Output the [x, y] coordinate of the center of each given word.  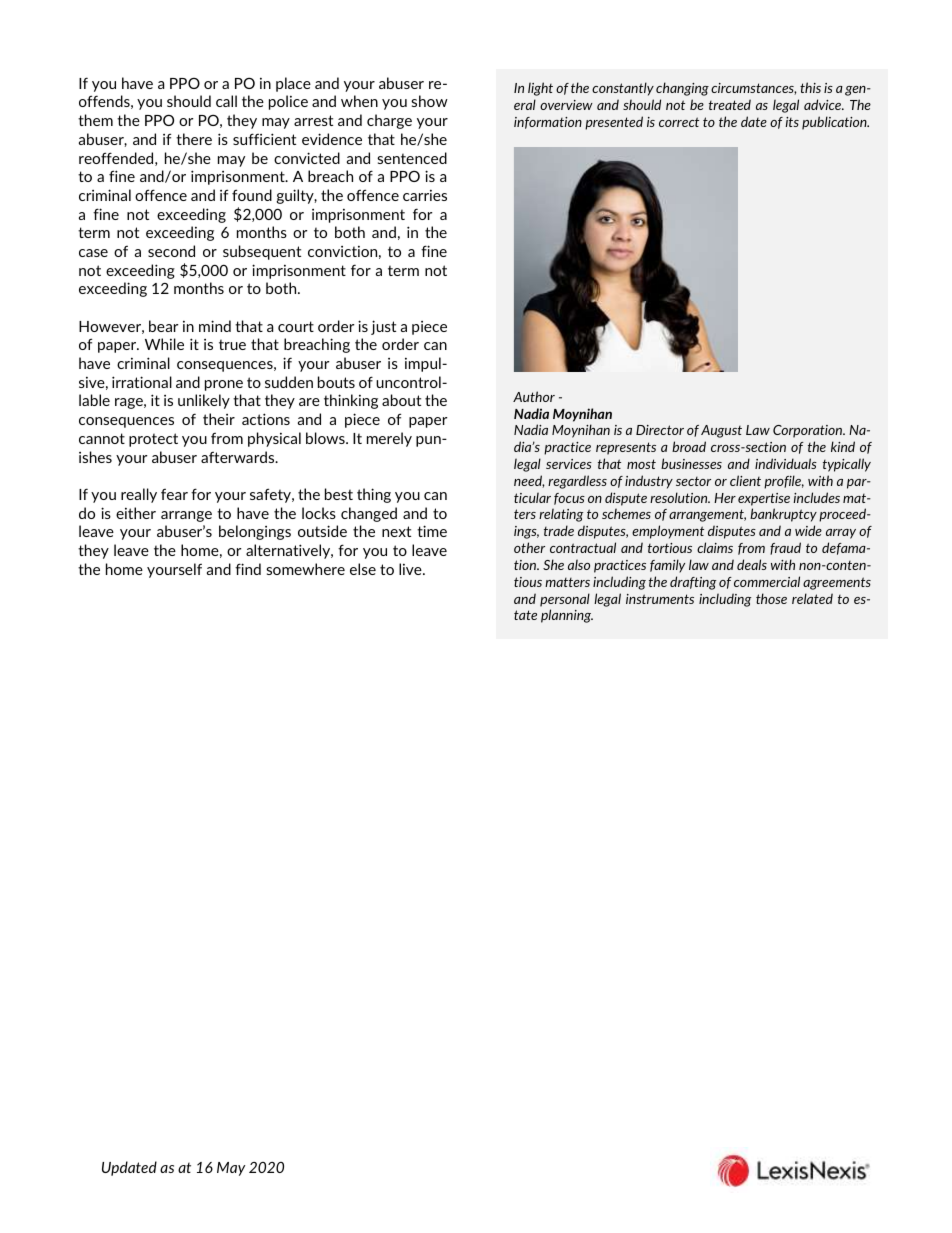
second [171, 251]
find [248, 569]
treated [730, 104]
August [721, 431]
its [792, 122]
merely [389, 439]
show [429, 101]
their [219, 419]
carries [425, 195]
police [288, 102]
